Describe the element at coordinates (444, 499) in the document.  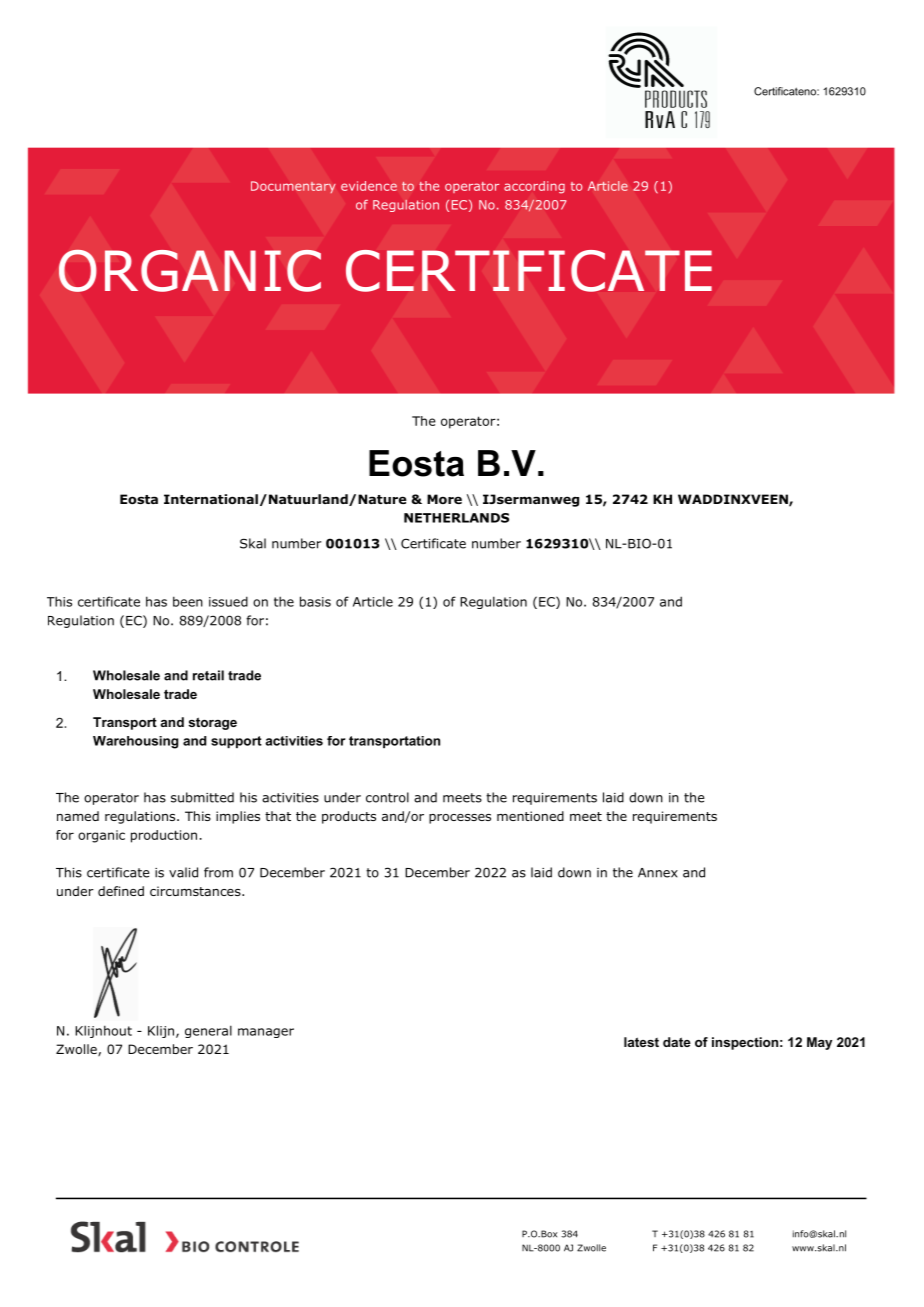
I see `More` at that location.
